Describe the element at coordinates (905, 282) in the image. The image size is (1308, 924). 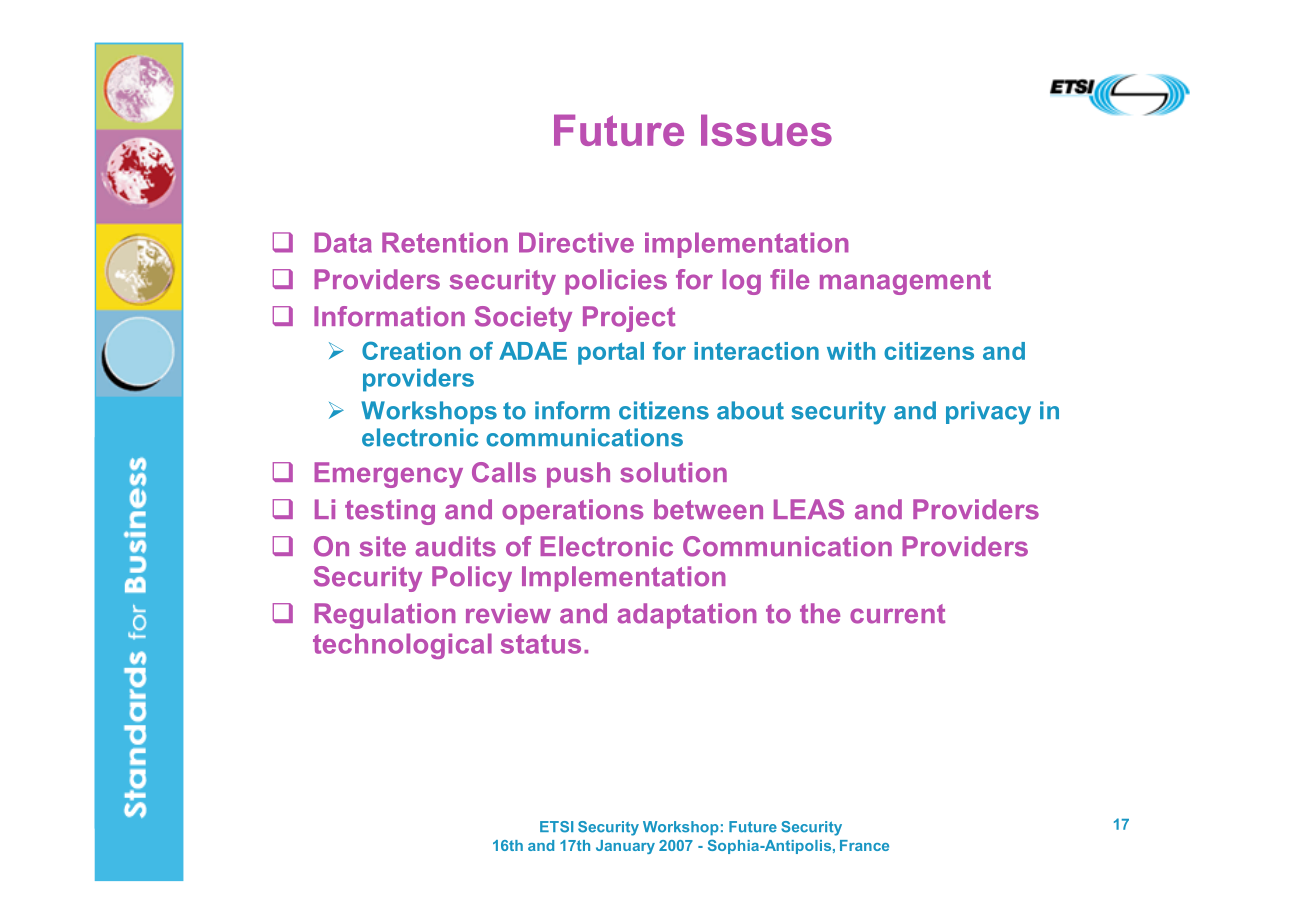
I see `management` at that location.
